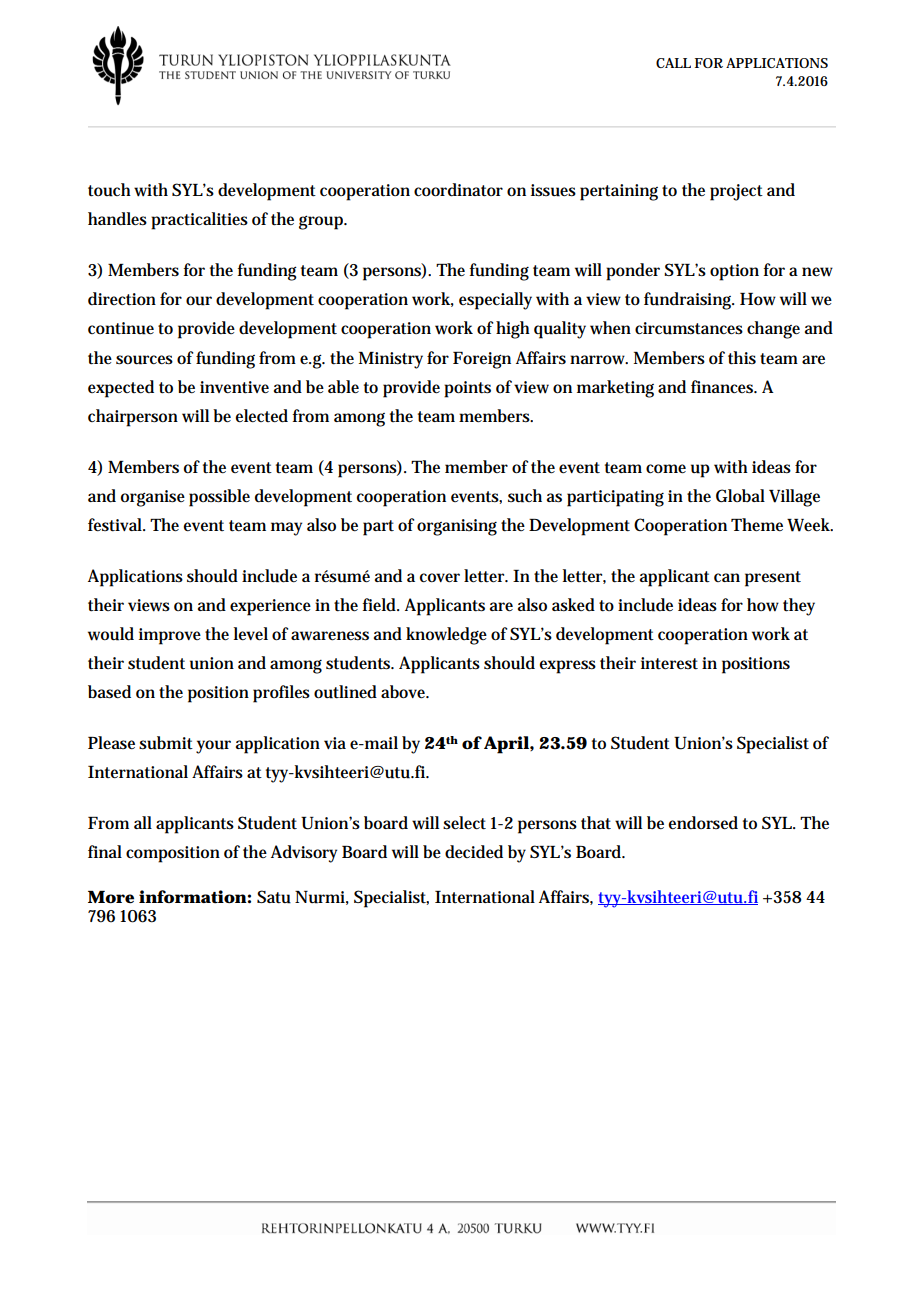  Describe the element at coordinates (495, 301) in the screenshot. I see `especially` at that location.
